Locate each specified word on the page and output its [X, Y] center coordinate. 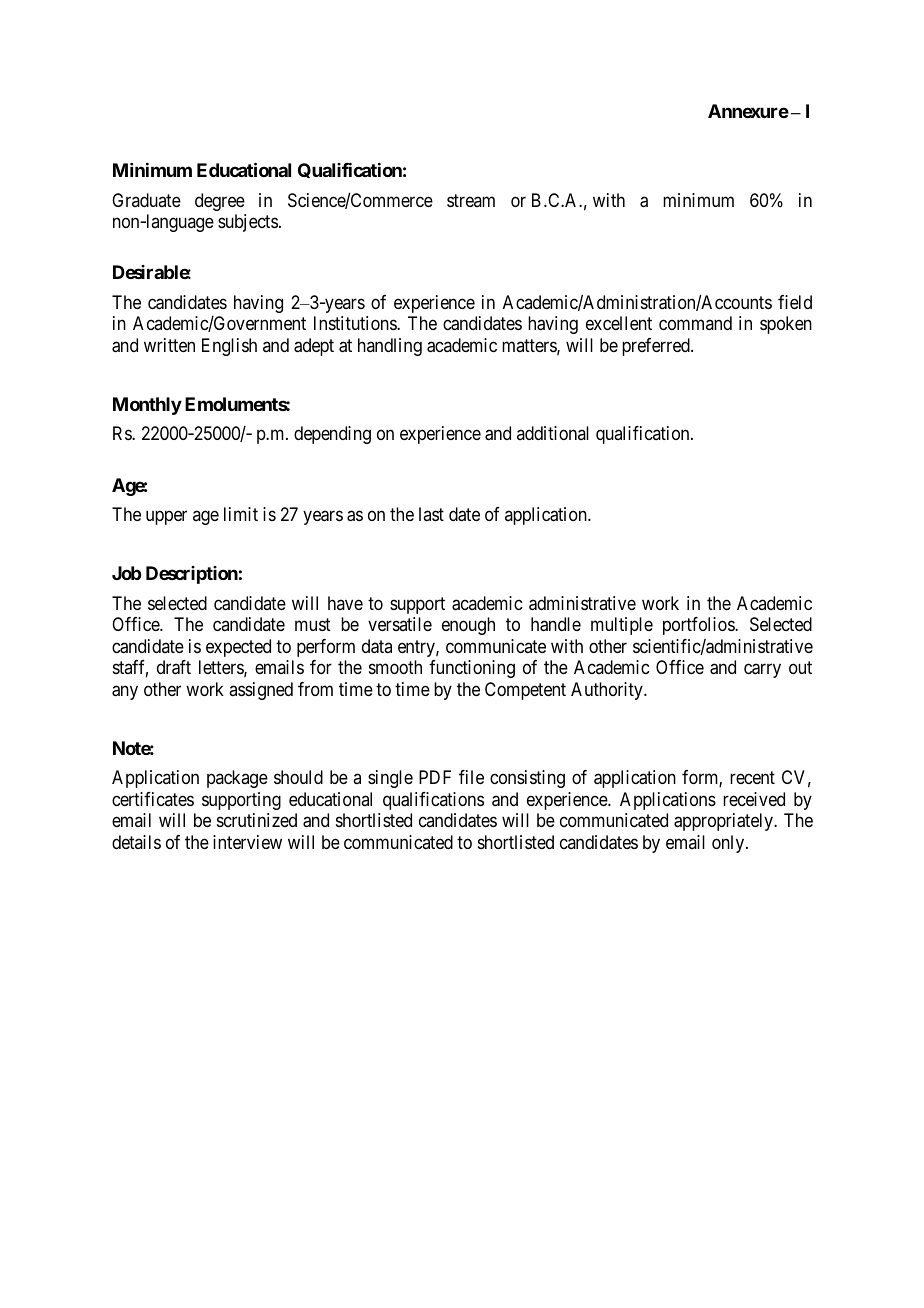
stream [471, 200]
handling [390, 347]
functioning [472, 669]
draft [174, 667]
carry [762, 671]
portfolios [699, 626]
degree [220, 202]
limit [241, 514]
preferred [657, 347]
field [795, 302]
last [431, 514]
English [229, 347]
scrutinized [257, 820]
